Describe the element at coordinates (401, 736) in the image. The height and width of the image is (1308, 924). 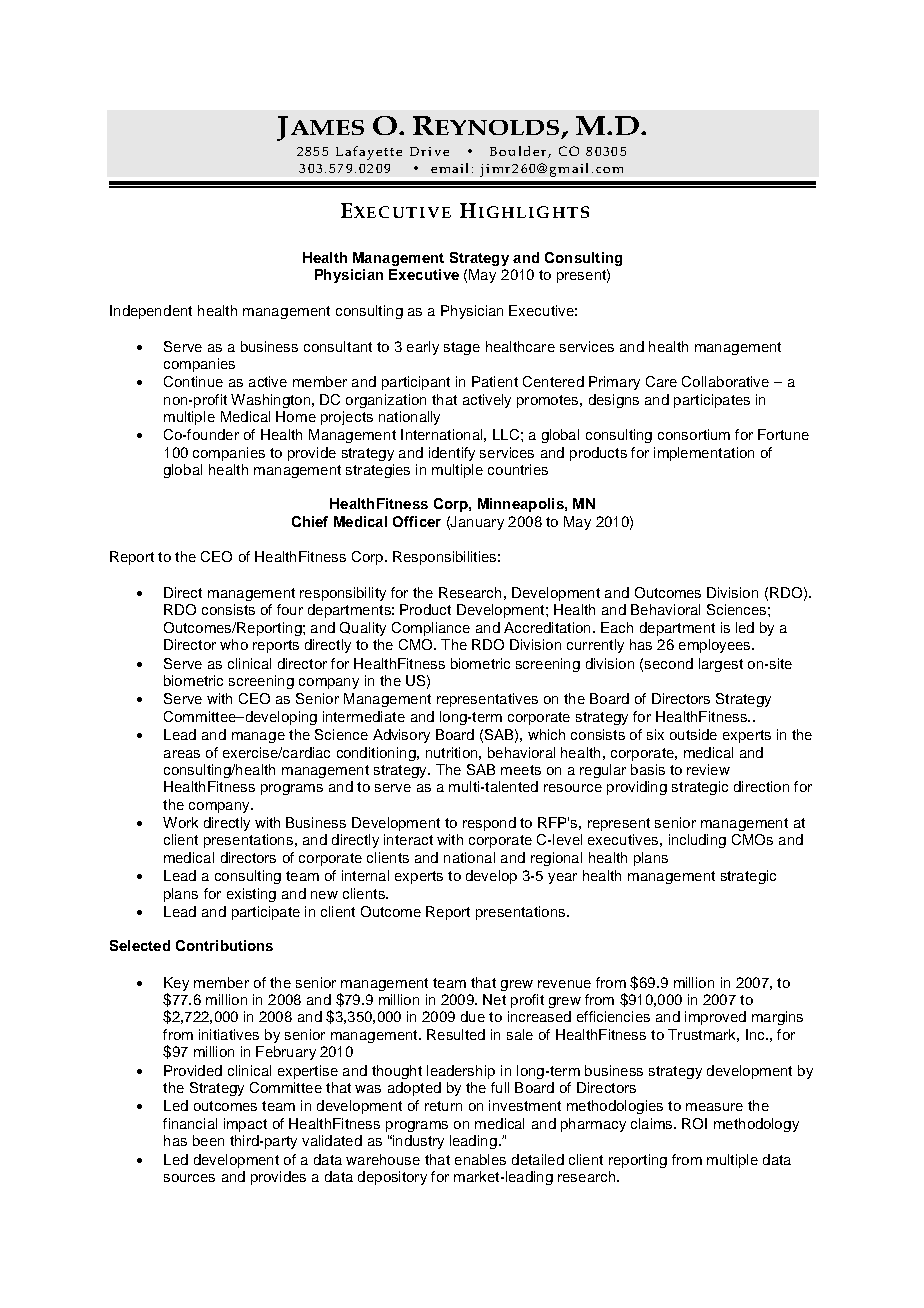
I see `Advisory` at that location.
